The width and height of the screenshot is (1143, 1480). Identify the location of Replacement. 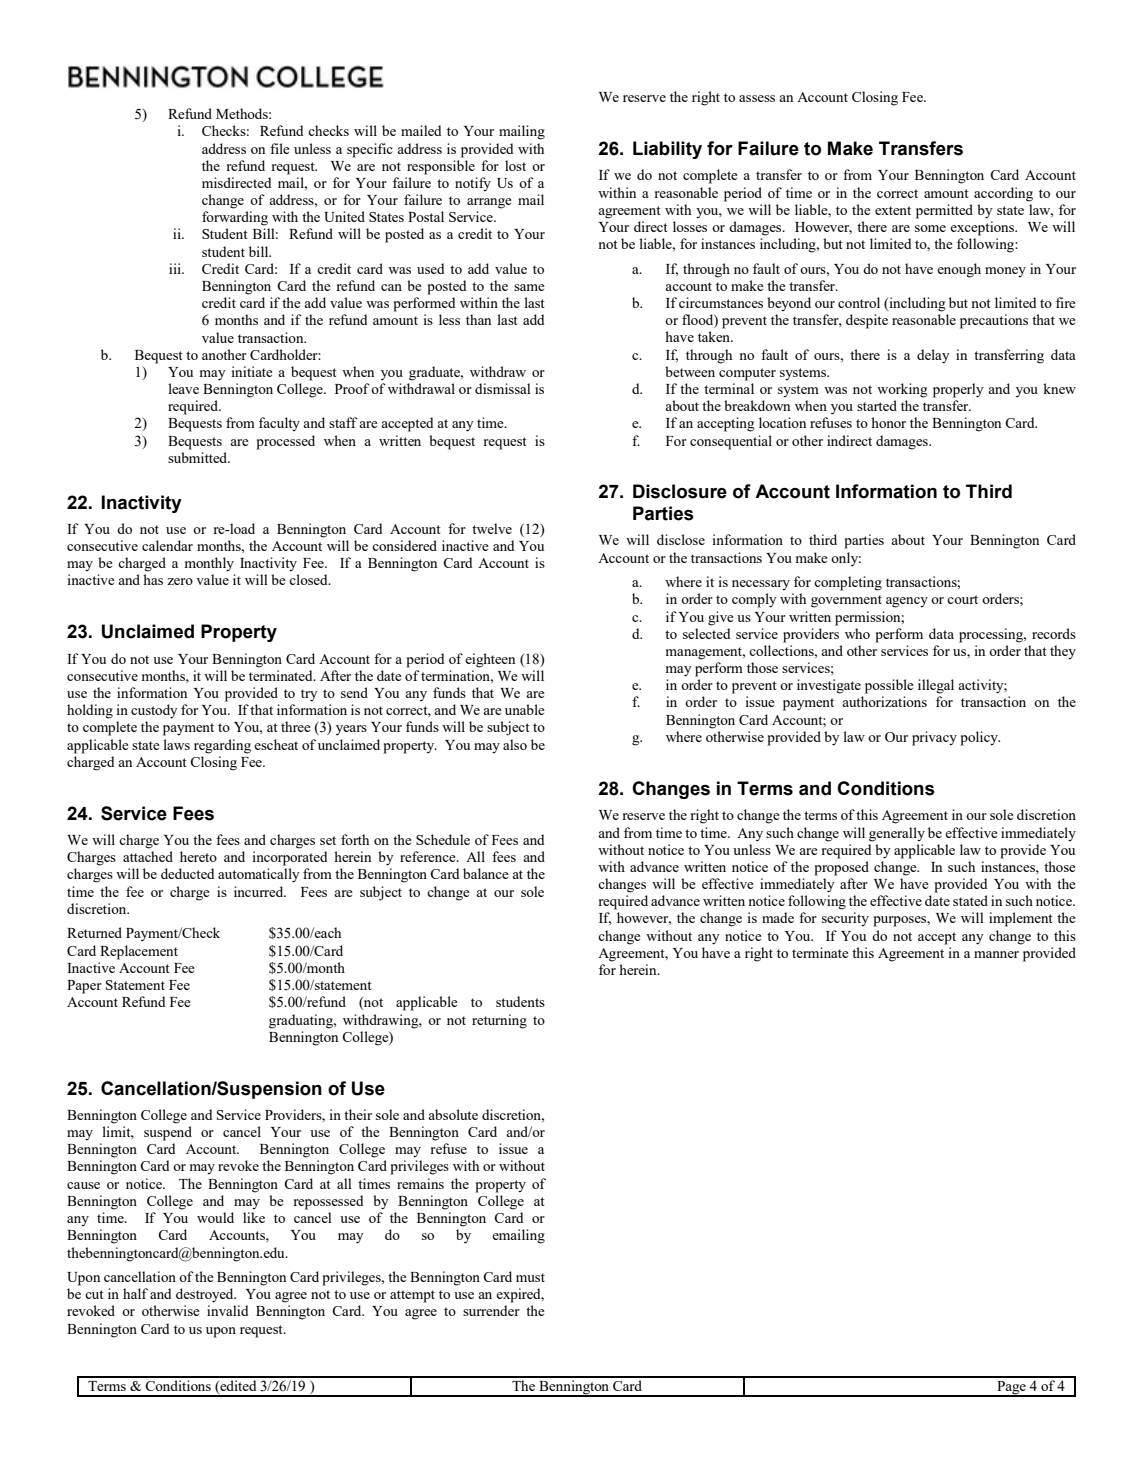
(139, 952).
